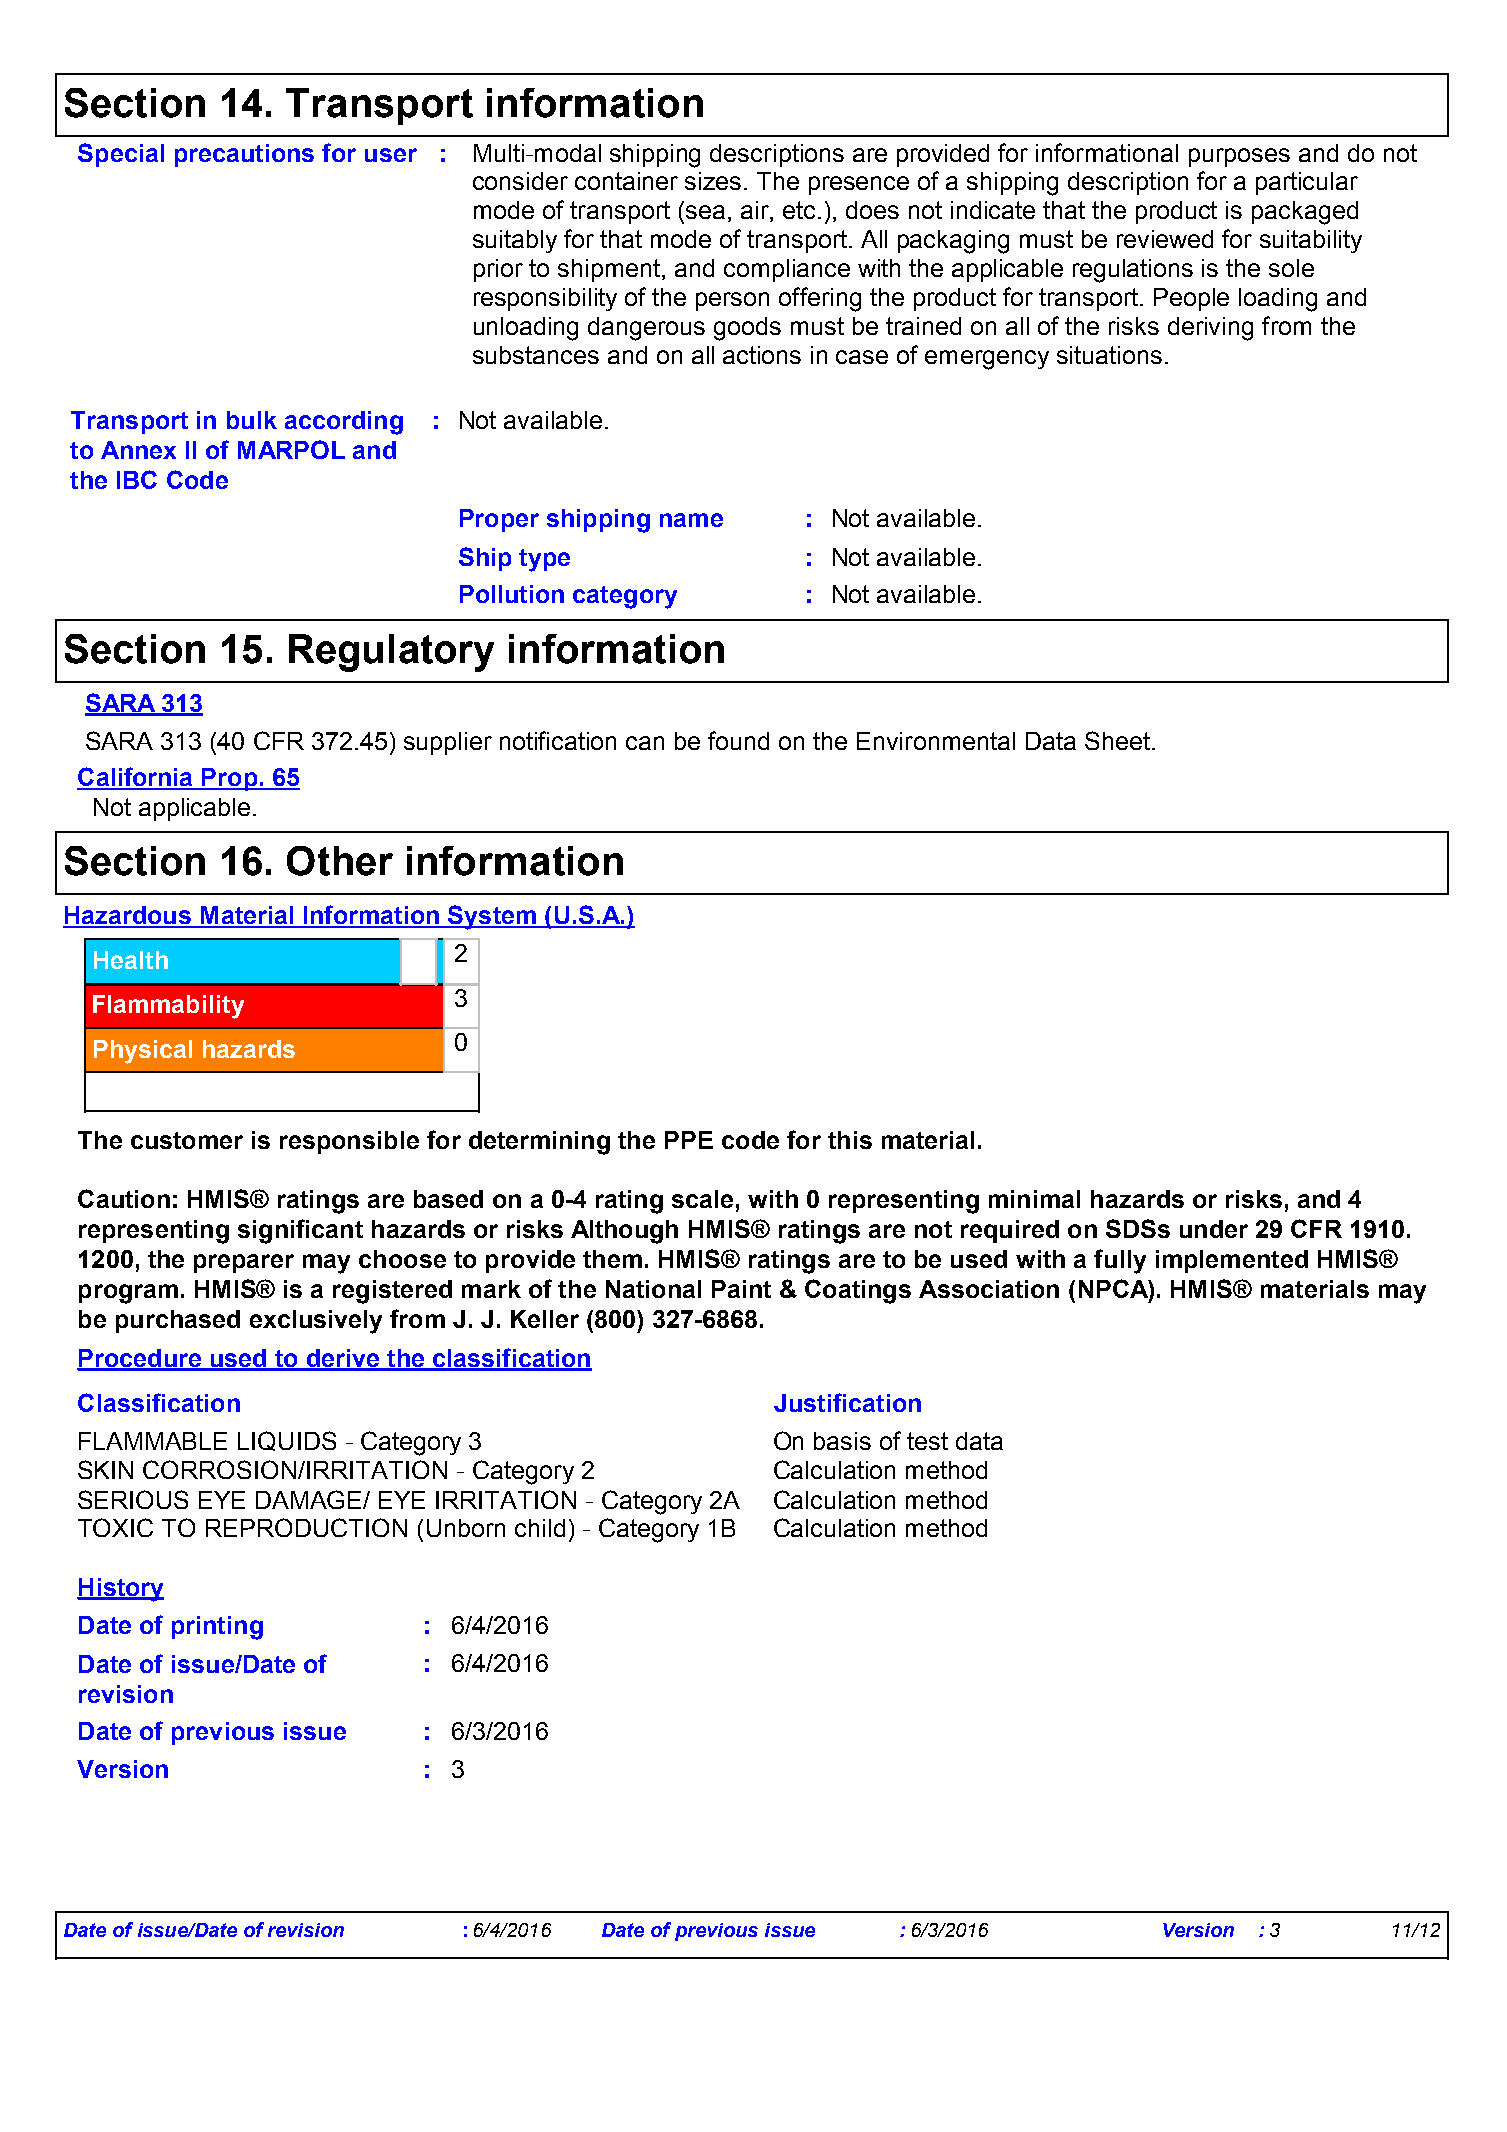 The width and height of the document is (1507, 2132). What do you see at coordinates (738, 740) in the document?
I see `found` at bounding box center [738, 740].
